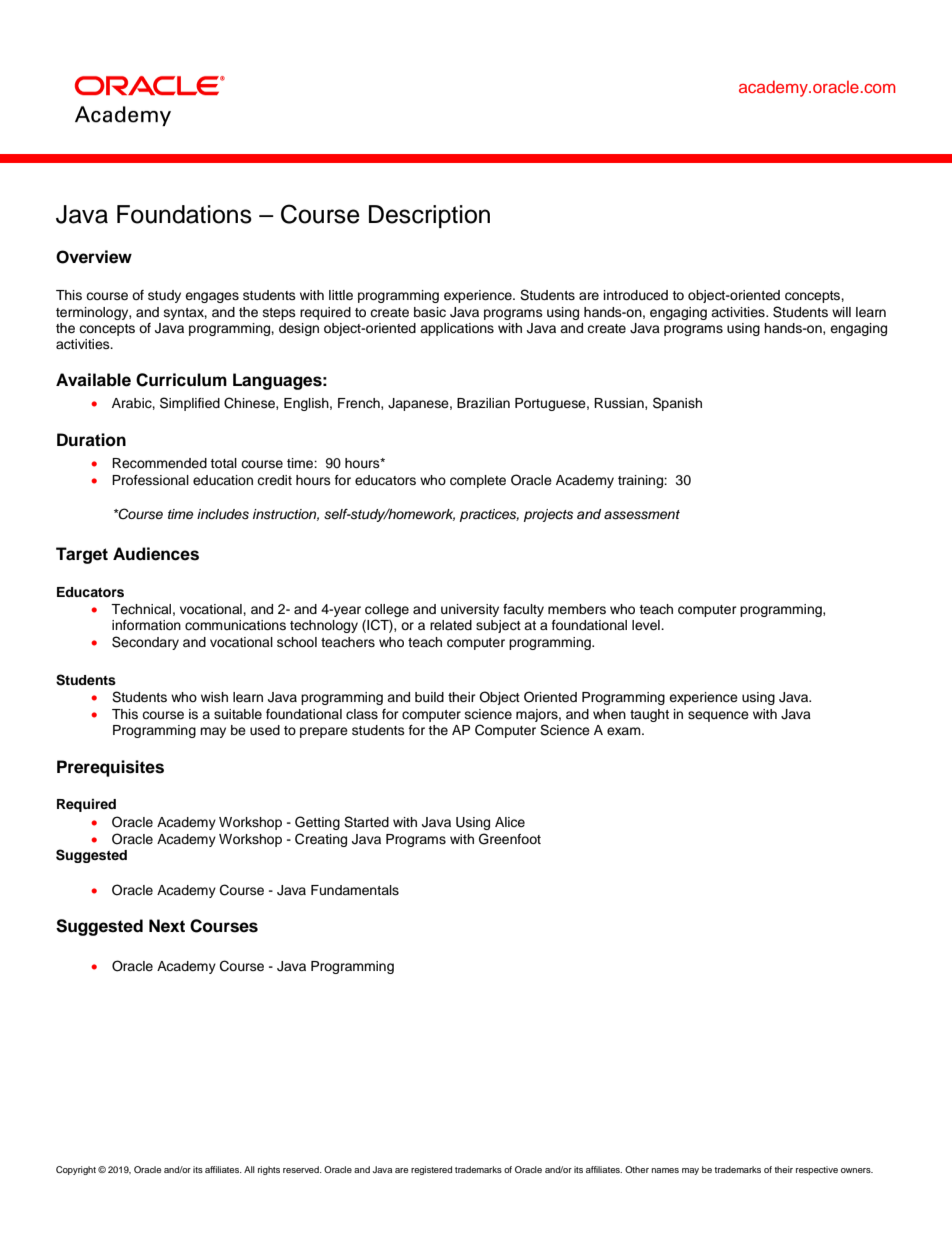 This screenshot has width=952, height=1233. Describe the element at coordinates (429, 216) in the screenshot. I see `Description` at that location.
